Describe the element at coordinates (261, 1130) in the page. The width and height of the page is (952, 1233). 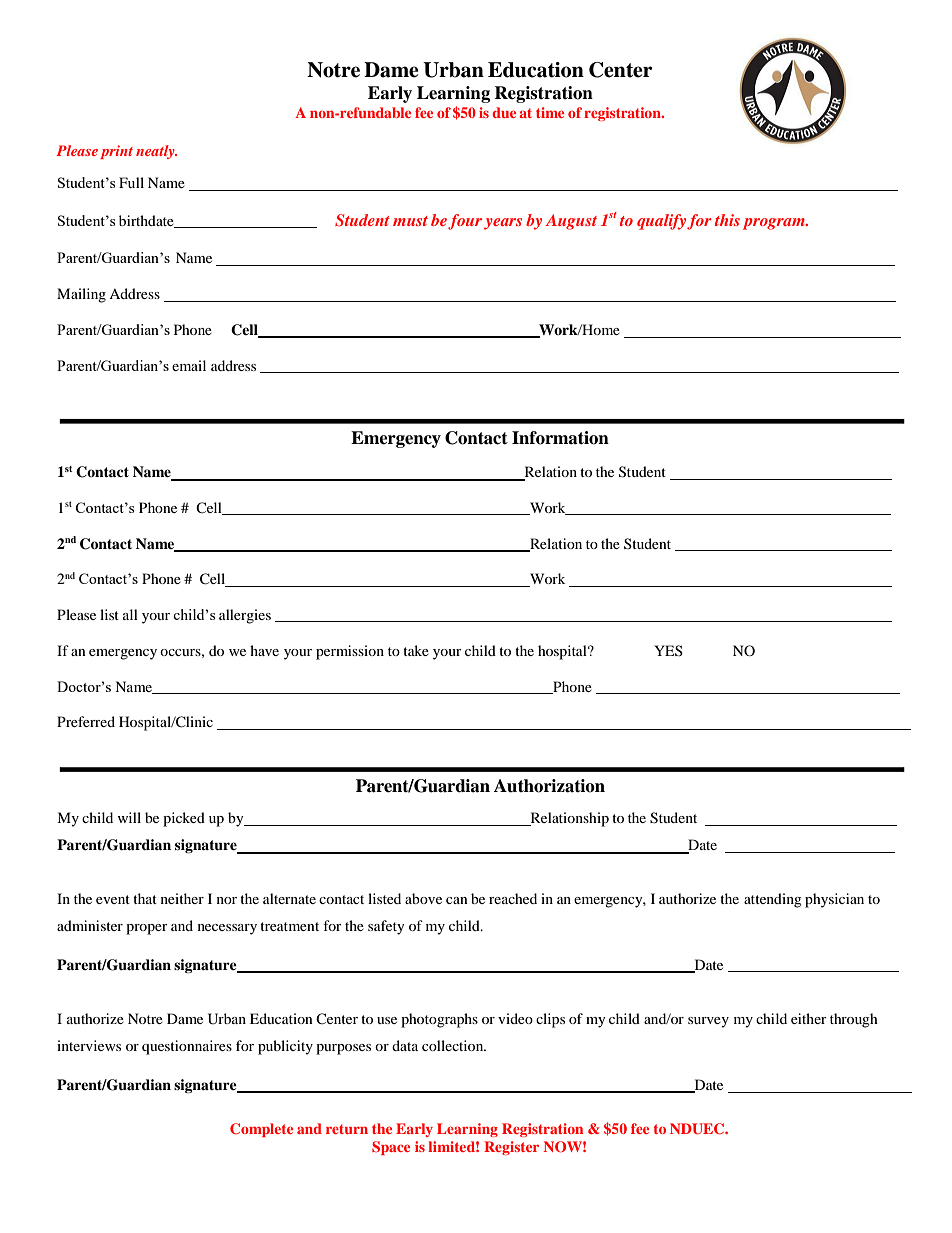
I see `Complete` at that location.
